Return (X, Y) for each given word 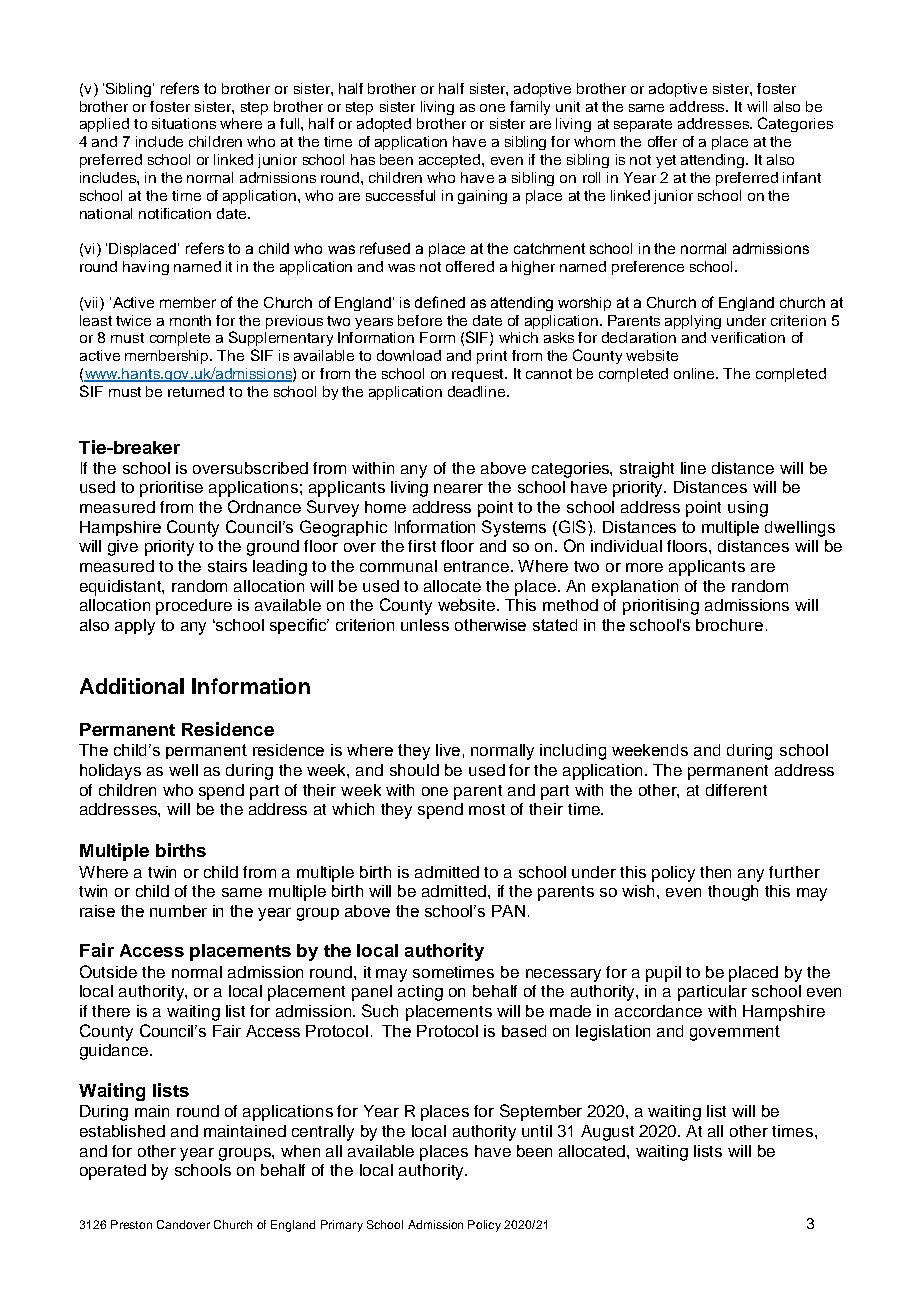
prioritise (171, 489)
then (715, 872)
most (487, 809)
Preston (131, 1224)
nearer (458, 488)
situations (184, 123)
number (178, 911)
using (748, 509)
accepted (451, 161)
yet (666, 161)
